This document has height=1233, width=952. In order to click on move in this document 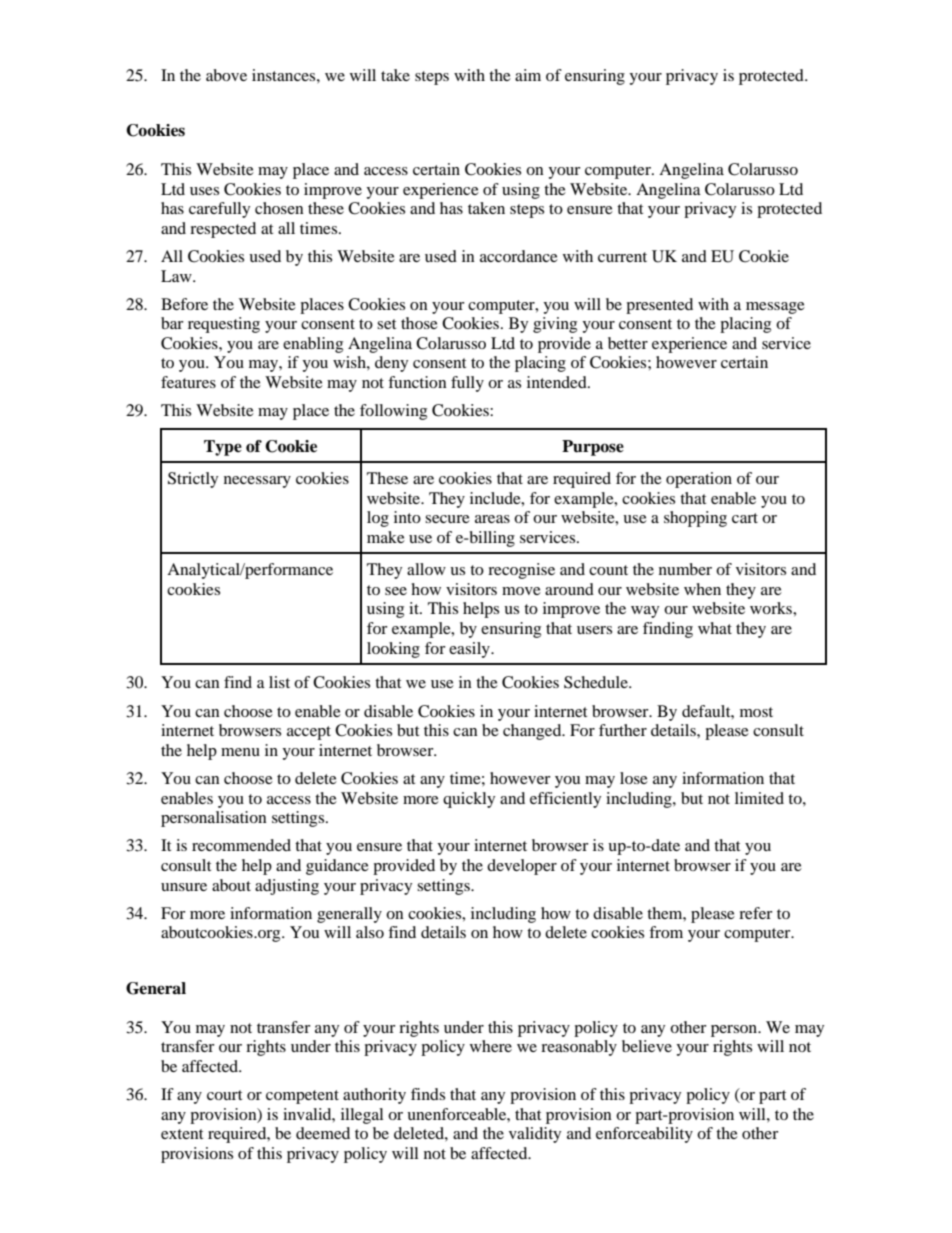, I will do `click(521, 591)`.
